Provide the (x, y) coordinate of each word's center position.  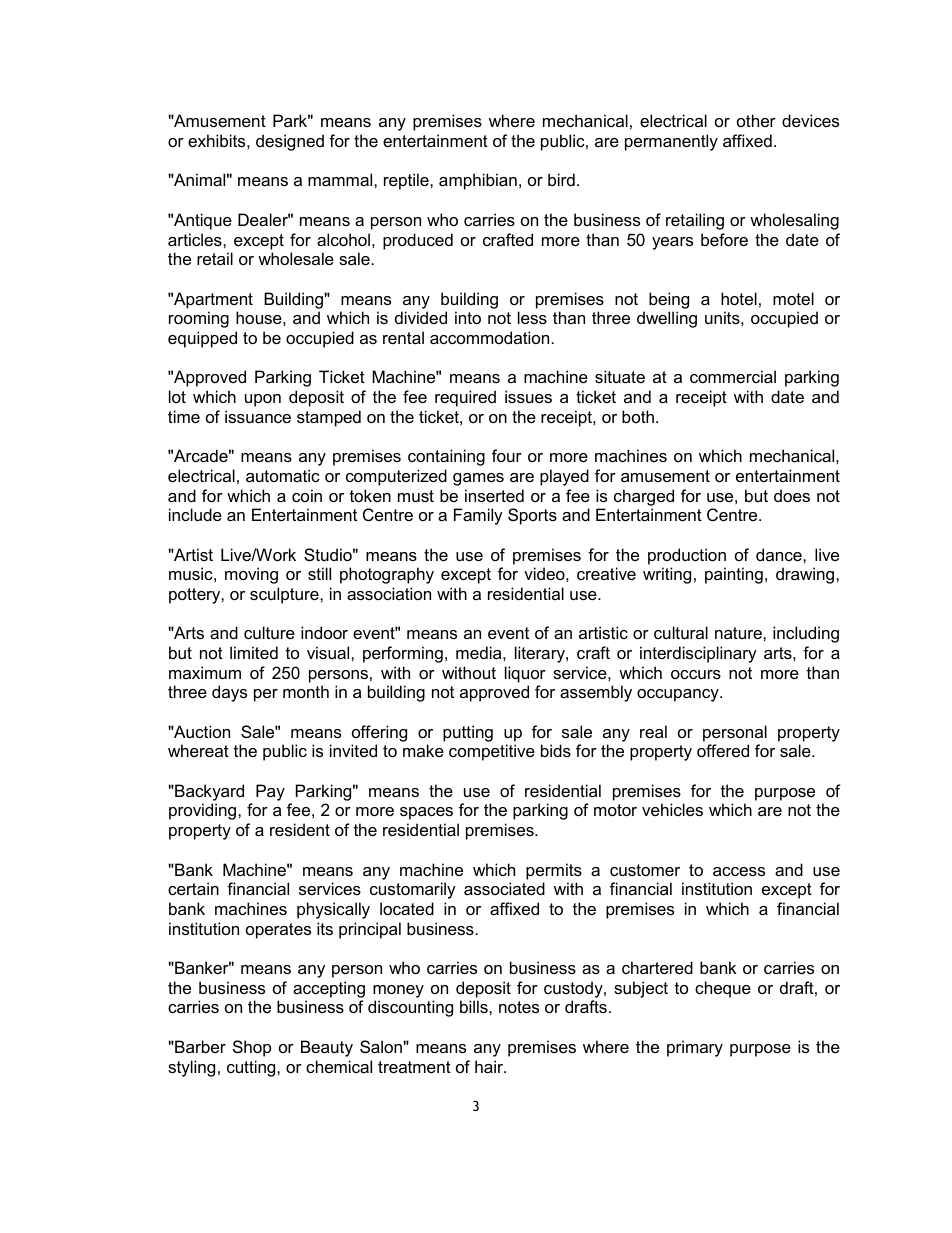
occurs (696, 674)
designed (290, 142)
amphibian (478, 181)
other (756, 120)
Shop (252, 1048)
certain (193, 888)
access (739, 871)
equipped (202, 339)
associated (504, 888)
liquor (525, 674)
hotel (739, 298)
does (792, 495)
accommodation (489, 337)
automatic (283, 475)
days (229, 693)
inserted (494, 495)
